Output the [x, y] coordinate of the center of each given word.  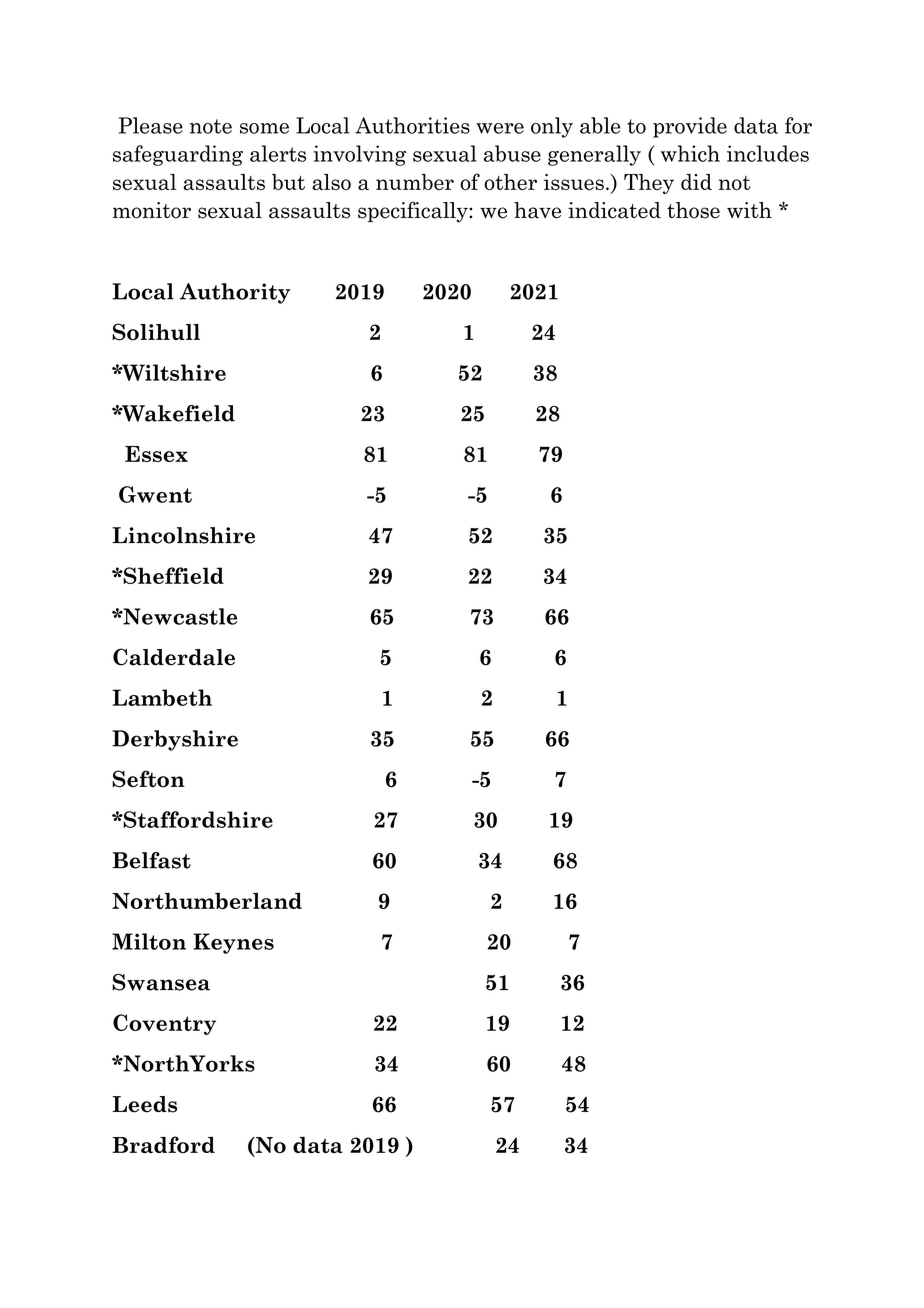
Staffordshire [197, 819]
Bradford [163, 1144]
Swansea [161, 982]
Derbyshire [175, 740]
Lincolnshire [183, 535]
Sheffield [172, 575]
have [537, 210]
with [749, 210]
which [690, 153]
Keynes [233, 943]
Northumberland [207, 901]
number [415, 182]
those [693, 210]
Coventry [164, 1024]
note [211, 126]
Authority [235, 293]
